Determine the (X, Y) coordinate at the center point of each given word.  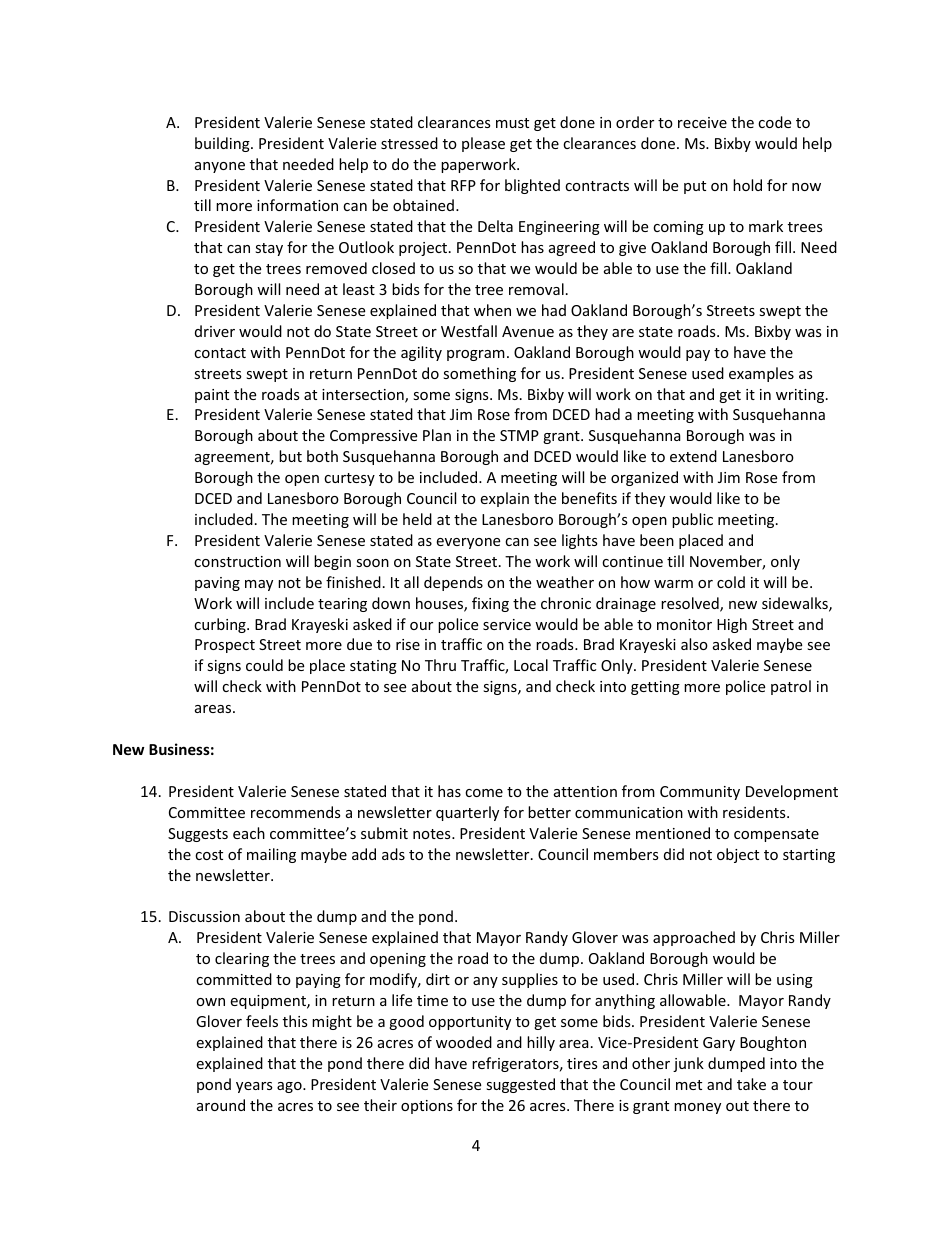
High (732, 625)
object (738, 855)
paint (212, 396)
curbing (221, 625)
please (483, 144)
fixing (490, 604)
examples (761, 374)
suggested (520, 1085)
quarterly (467, 813)
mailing (271, 855)
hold (747, 185)
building (223, 144)
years (254, 1087)
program (476, 355)
